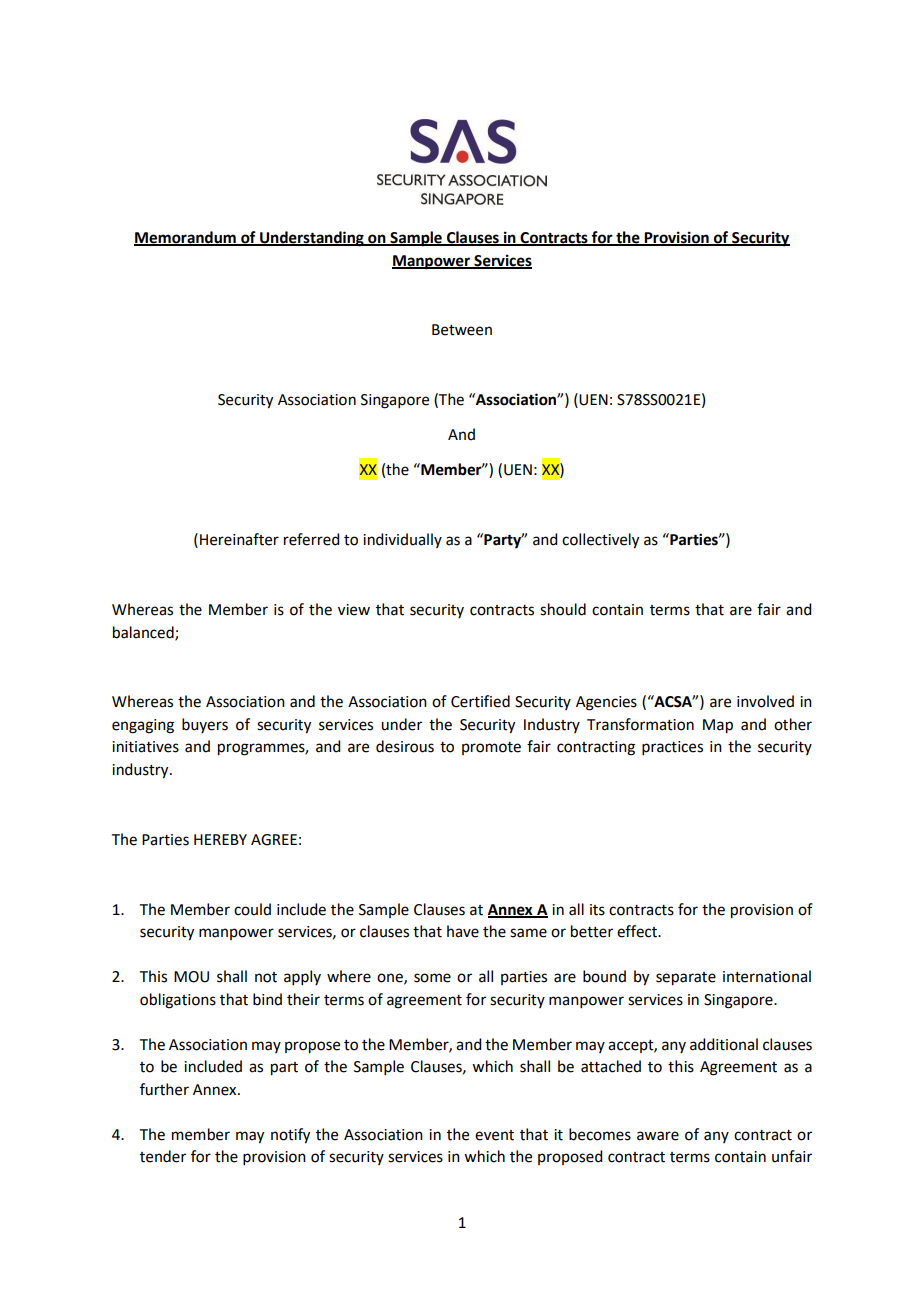 The height and width of the screenshot is (1308, 924). I want to click on Certified, so click(480, 701).
